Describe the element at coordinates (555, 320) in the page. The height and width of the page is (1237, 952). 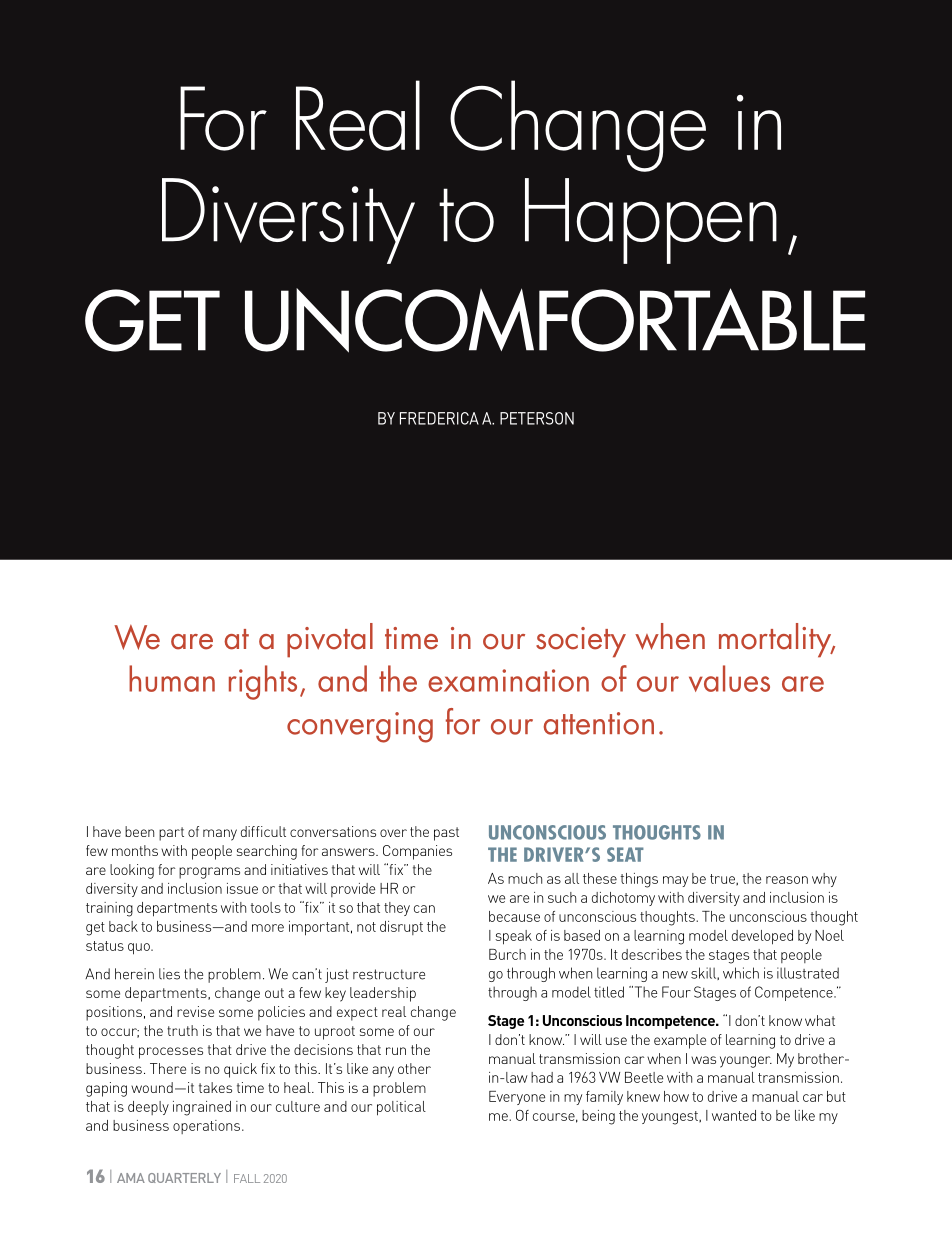
I see `UNCOMFORTABLE` at that location.
